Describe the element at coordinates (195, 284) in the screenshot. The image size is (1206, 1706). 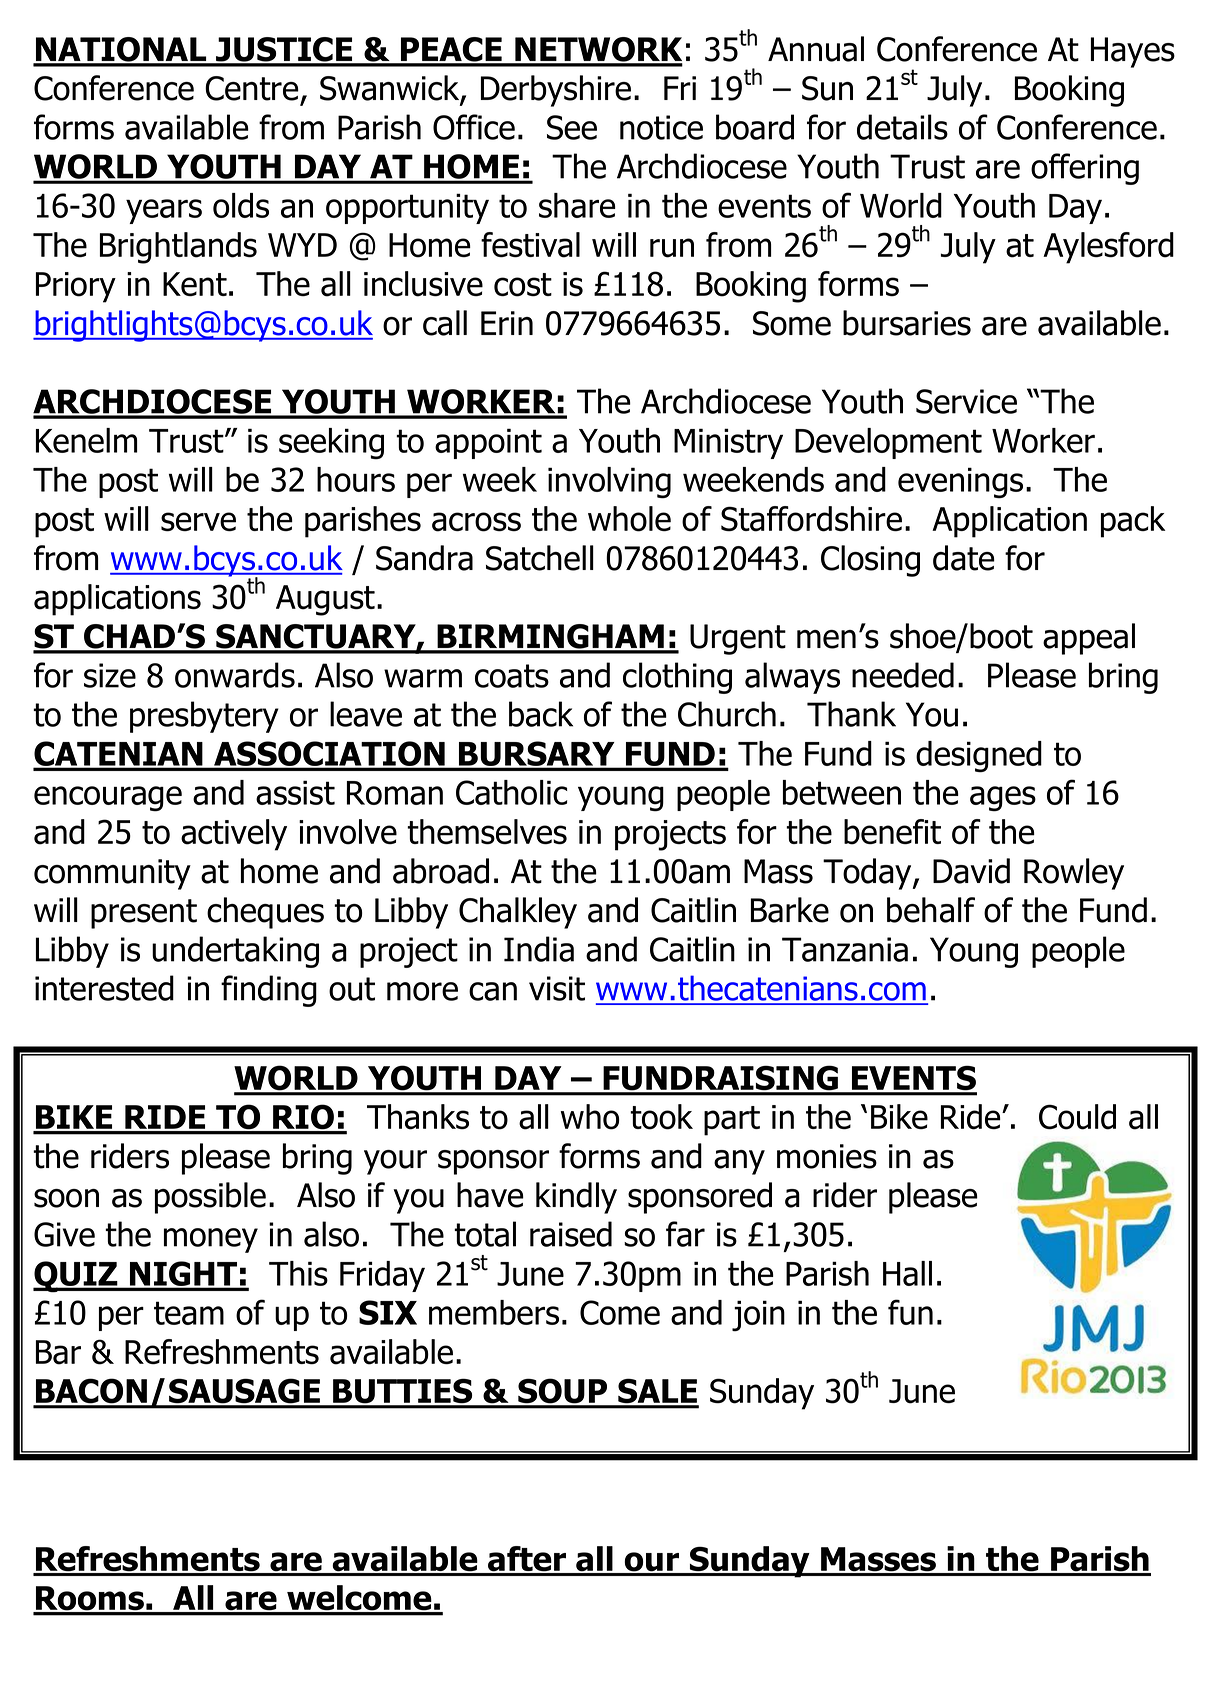
I see `Kent` at that location.
